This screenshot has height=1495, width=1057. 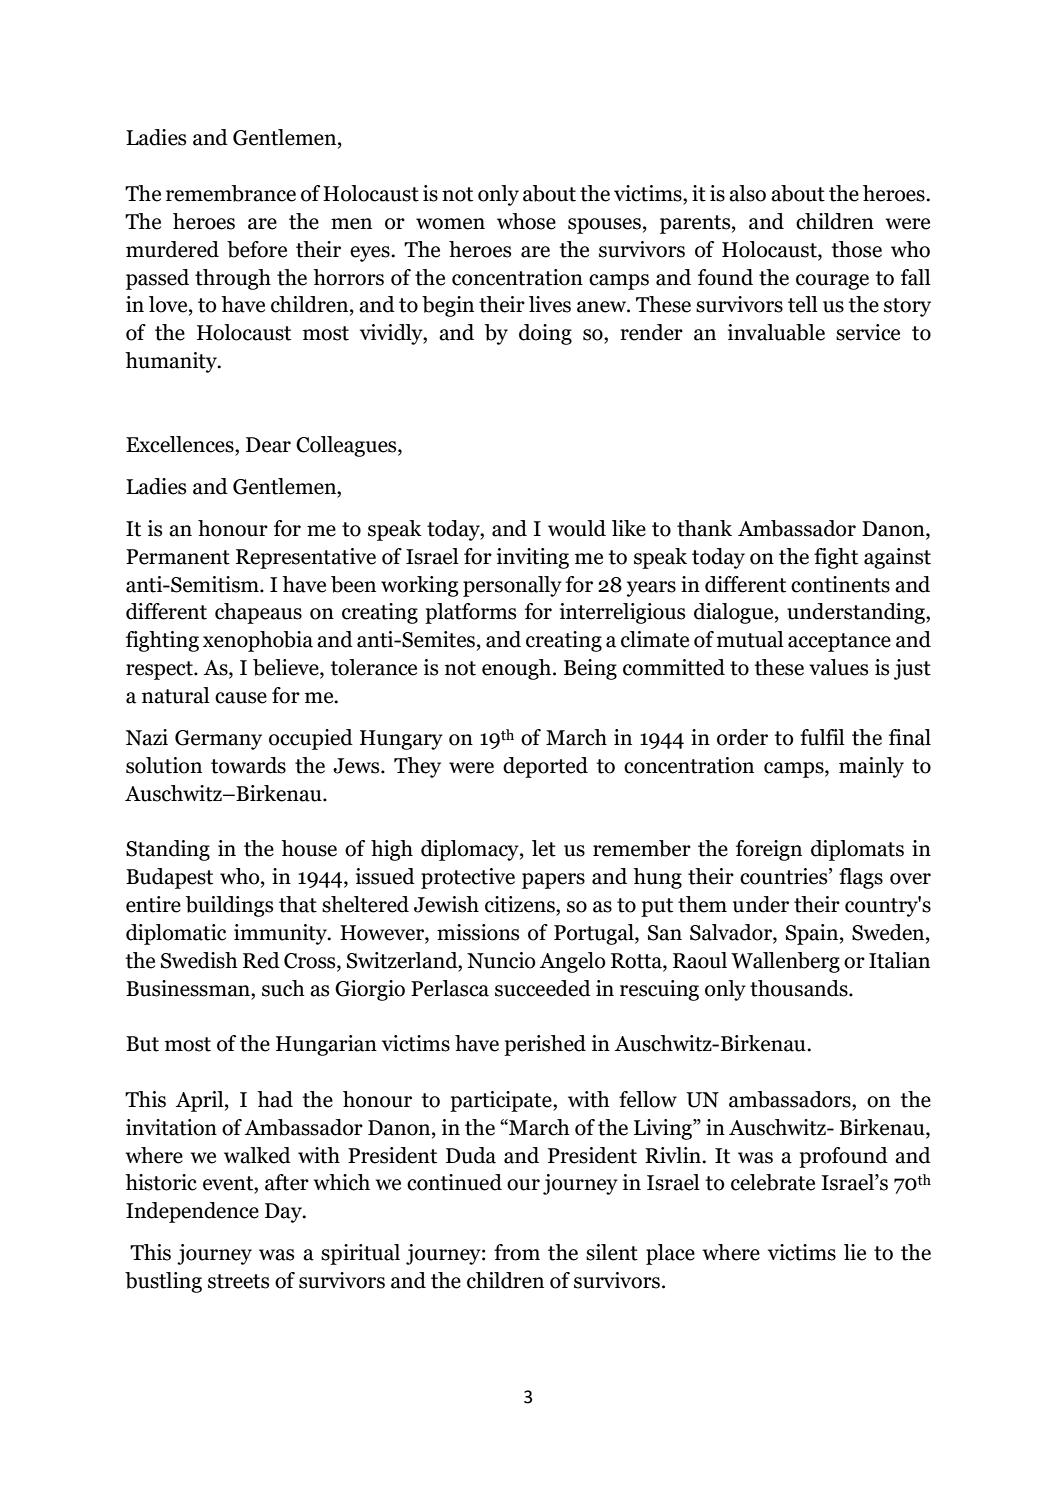 What do you see at coordinates (275, 1099) in the screenshot?
I see `had` at bounding box center [275, 1099].
